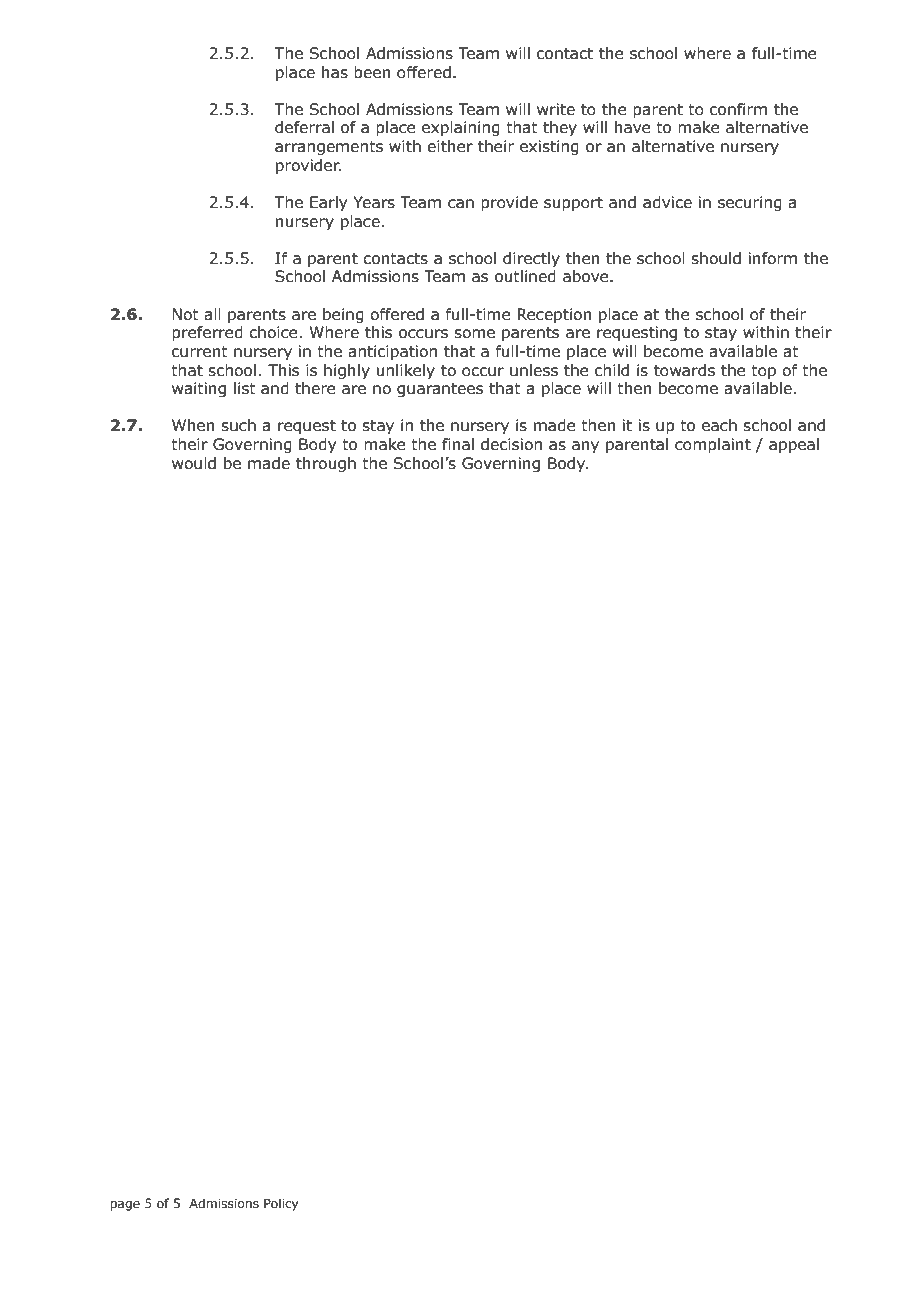 Image resolution: width=924 pixels, height=1307 pixels. I want to click on Policy, so click(281, 1204).
